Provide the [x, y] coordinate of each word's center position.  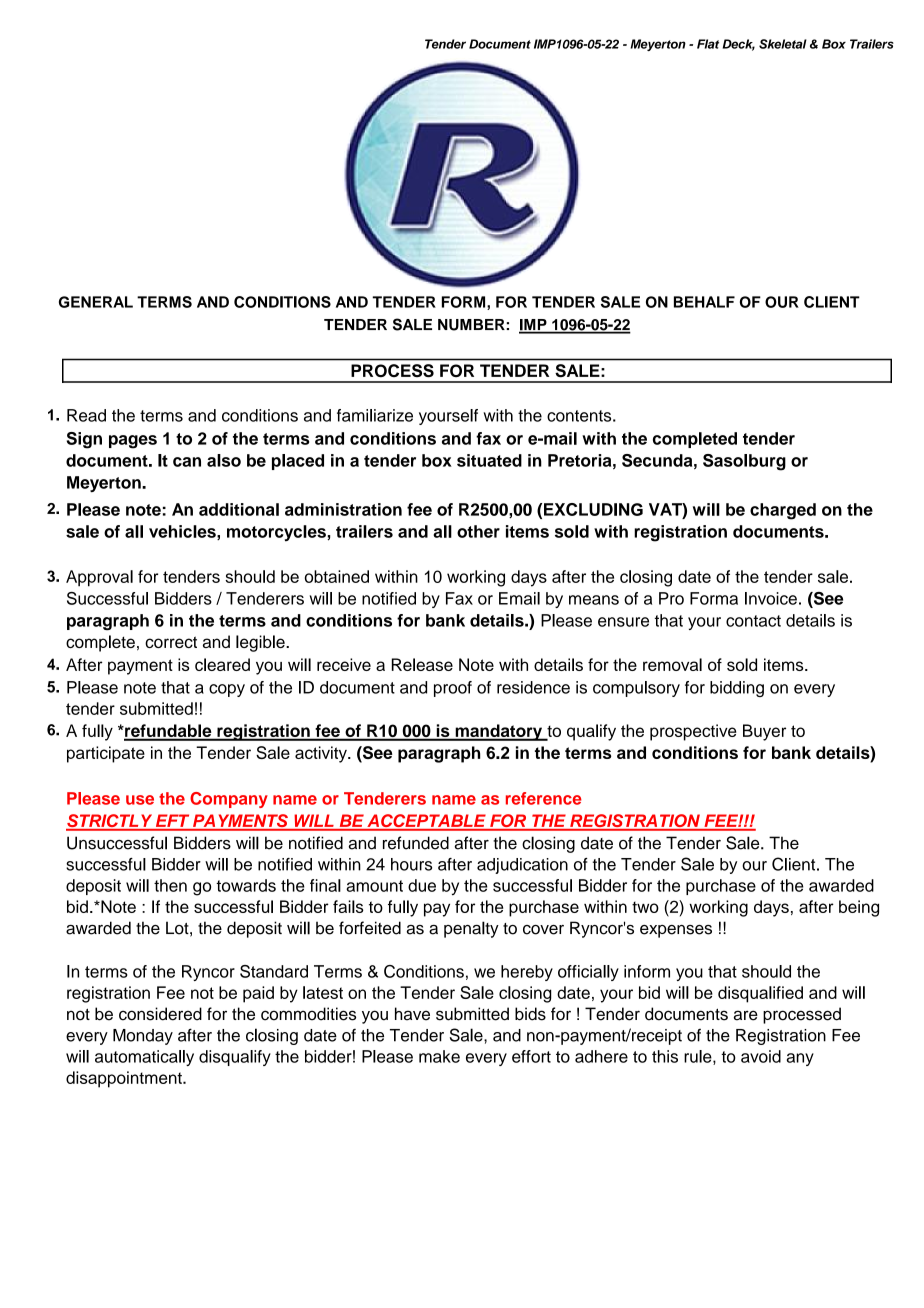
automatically [144, 1058]
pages [133, 442]
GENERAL [96, 302]
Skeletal [783, 44]
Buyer [764, 732]
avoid [761, 1056]
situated [489, 460]
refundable [168, 732]
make [439, 1056]
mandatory [499, 732]
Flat [708, 44]
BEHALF [704, 302]
